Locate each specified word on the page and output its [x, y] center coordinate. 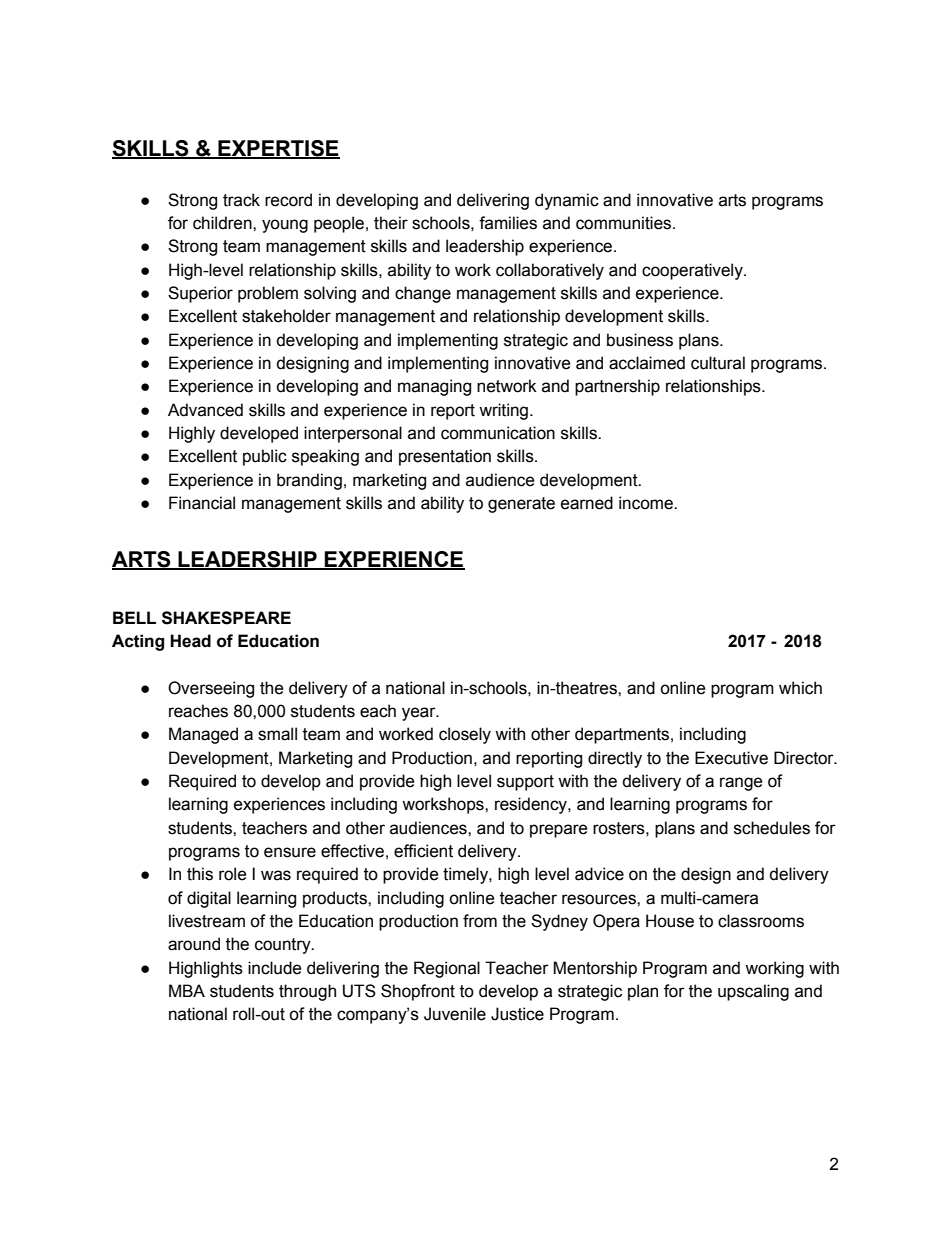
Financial [202, 503]
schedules [772, 828]
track [241, 200]
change [423, 294]
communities [625, 223]
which [800, 688]
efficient [423, 851]
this [200, 874]
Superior [200, 294]
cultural [718, 363]
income [647, 503]
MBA [187, 990]
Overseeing [211, 689]
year [420, 714]
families [508, 223]
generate [521, 505]
